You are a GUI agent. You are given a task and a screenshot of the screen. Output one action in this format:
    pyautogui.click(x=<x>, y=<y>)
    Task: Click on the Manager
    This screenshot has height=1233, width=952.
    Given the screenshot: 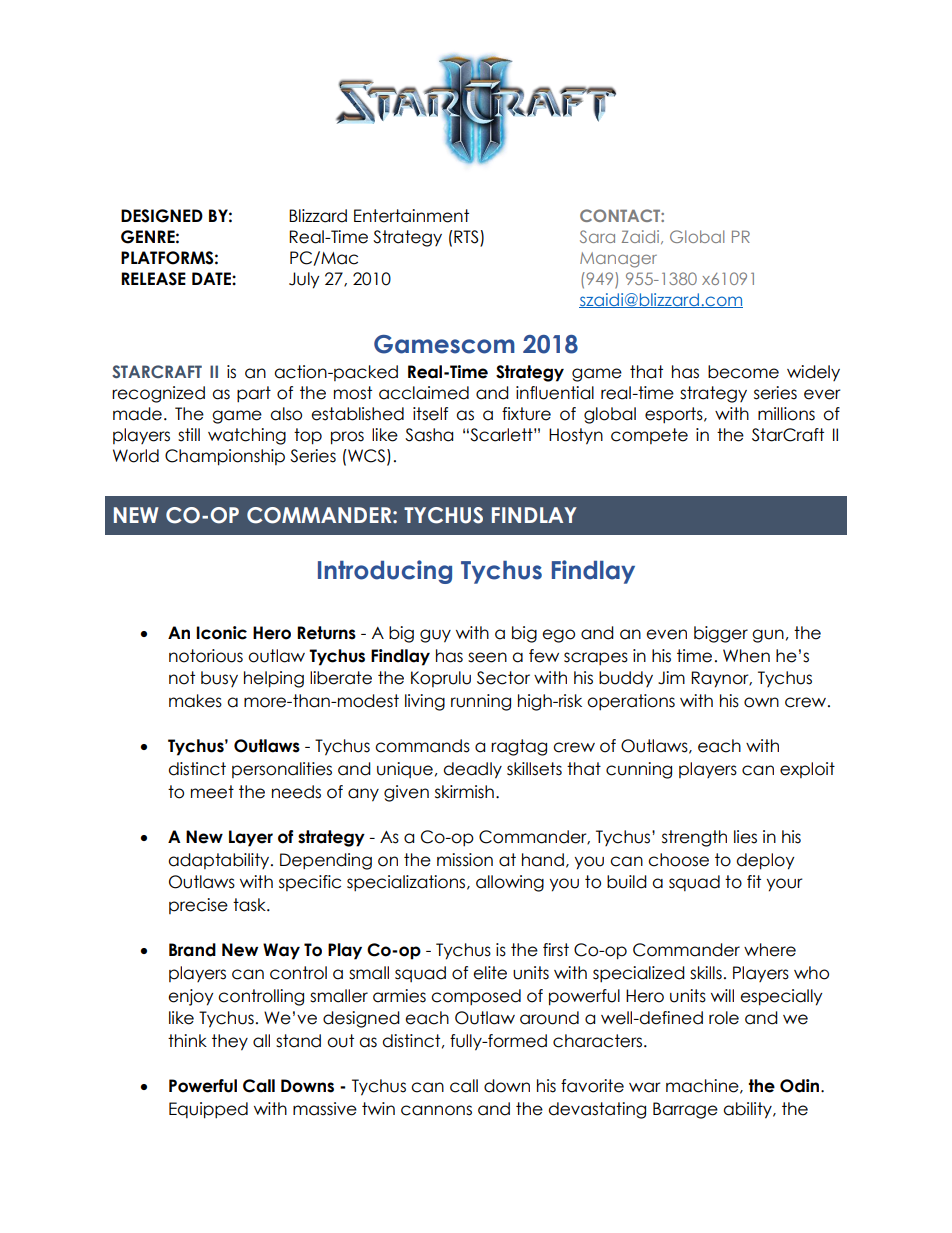 What is the action you would take?
    pyautogui.click(x=618, y=260)
